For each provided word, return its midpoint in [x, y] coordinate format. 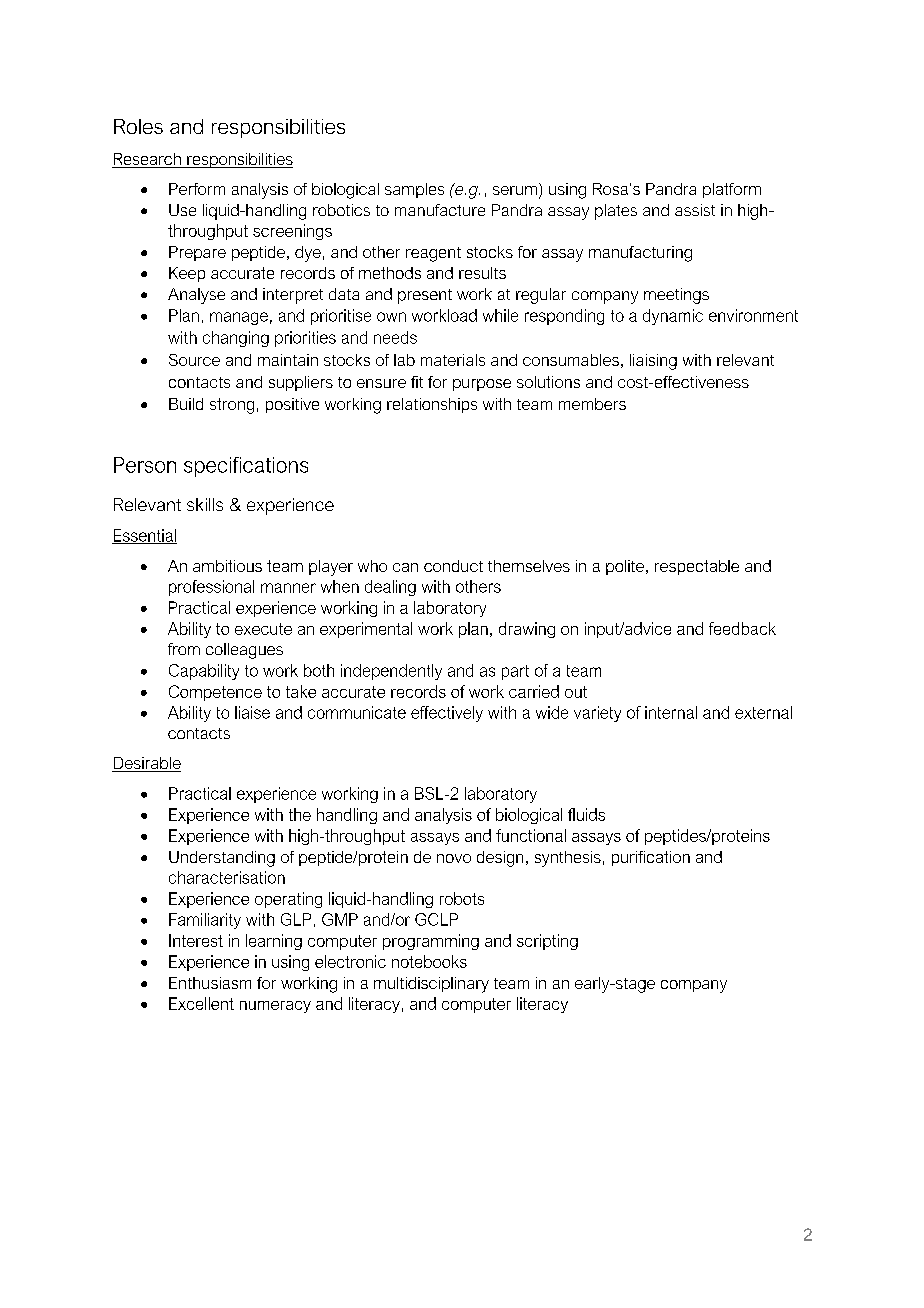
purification [651, 858]
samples [414, 190]
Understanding [222, 859]
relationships [432, 405]
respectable [697, 567]
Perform [197, 189]
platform [732, 190]
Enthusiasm [210, 983]
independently [391, 672]
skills [205, 504]
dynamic [673, 317]
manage [239, 318]
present [425, 296]
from [184, 649]
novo [454, 858]
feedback [742, 628]
